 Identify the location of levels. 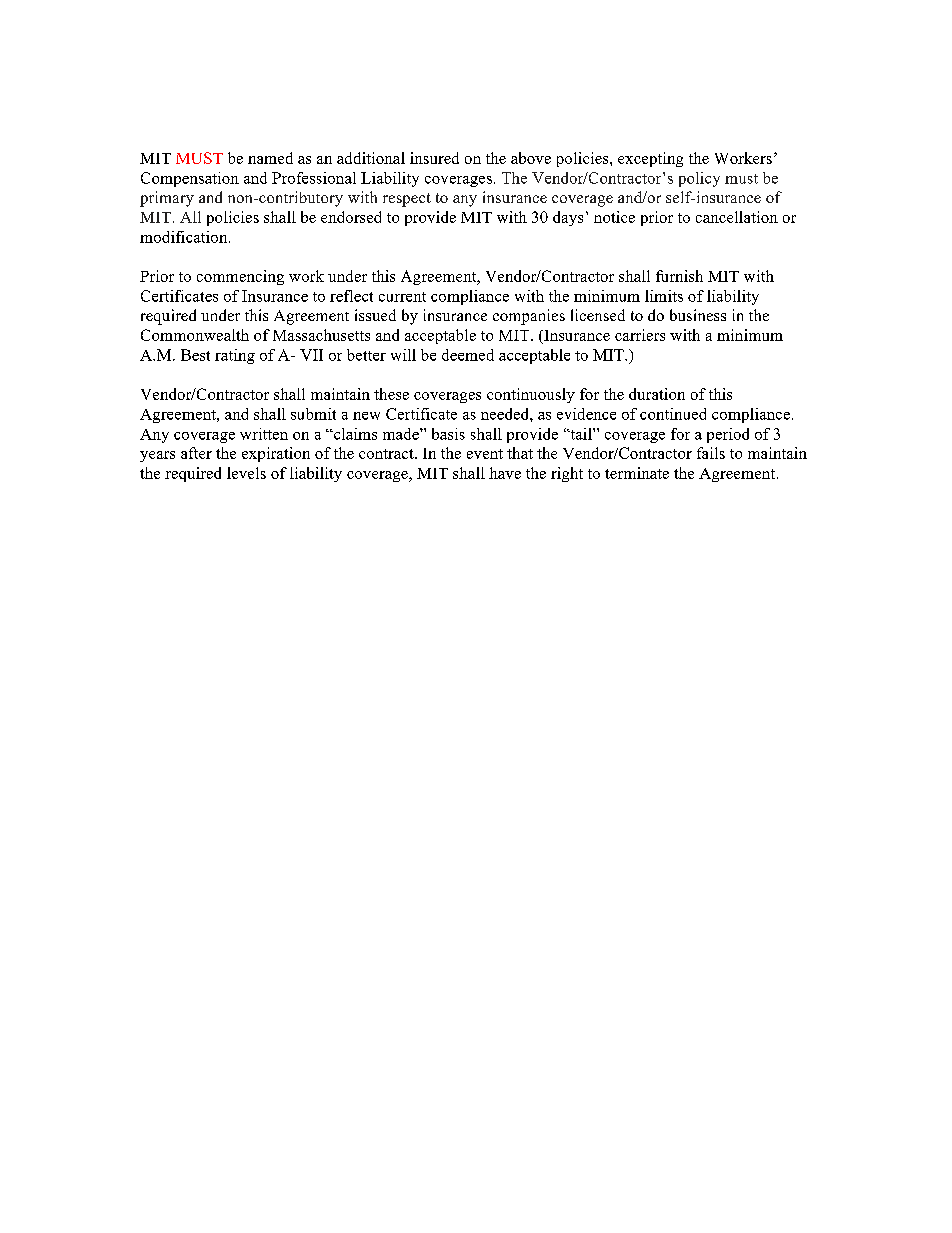
(246, 473).
